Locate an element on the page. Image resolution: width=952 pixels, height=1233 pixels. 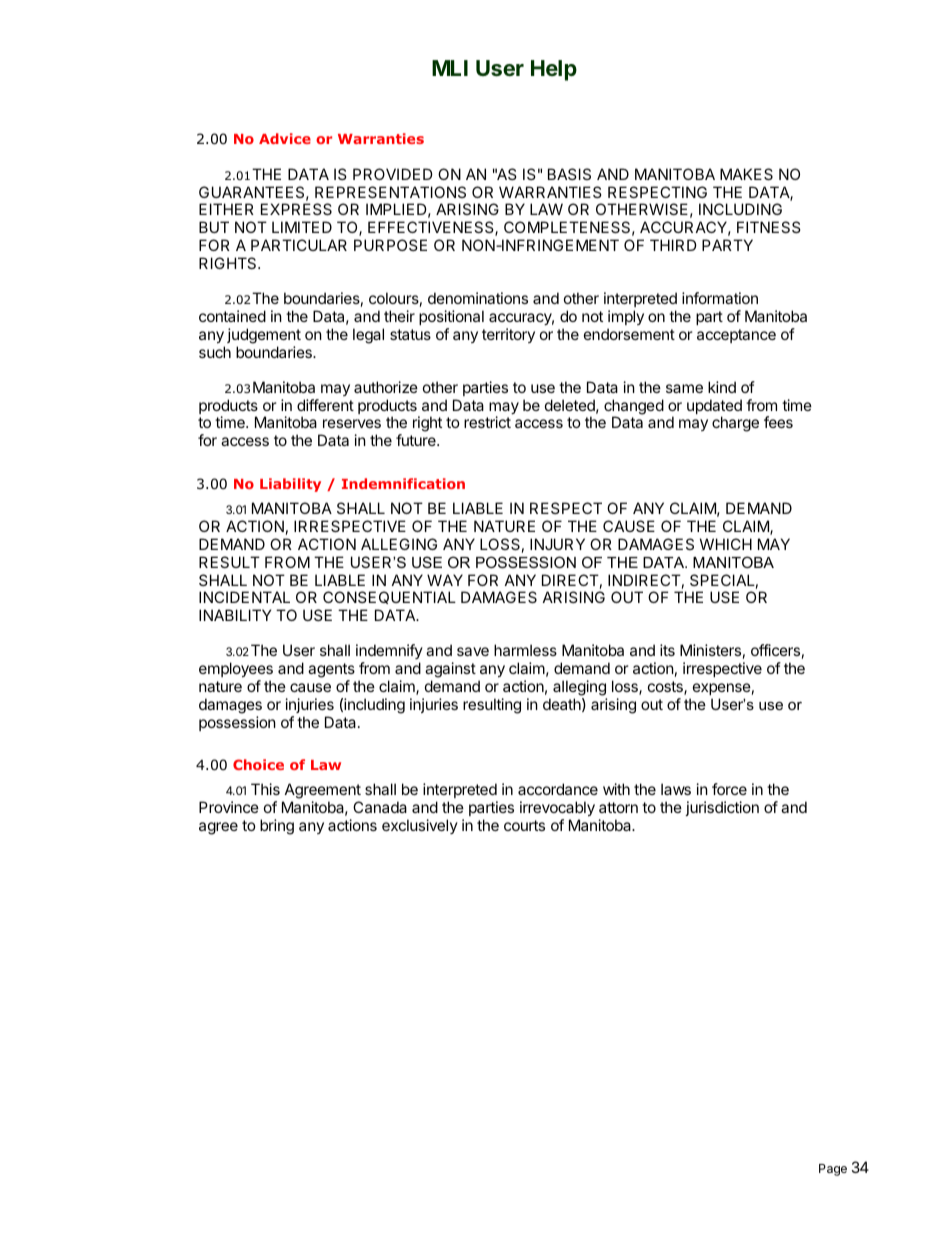
Advice is located at coordinates (285, 138).
